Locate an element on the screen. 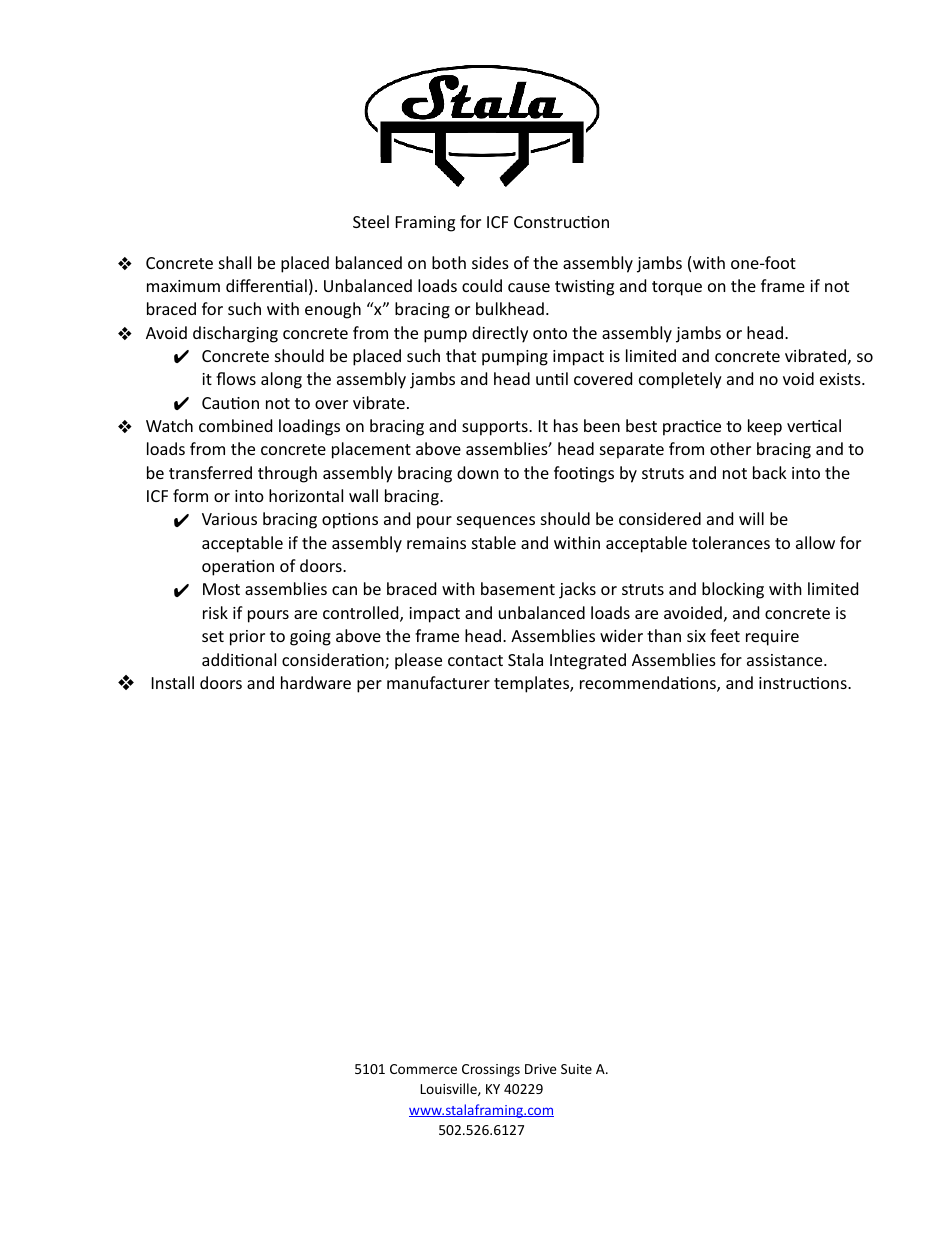  will is located at coordinates (751, 518).
